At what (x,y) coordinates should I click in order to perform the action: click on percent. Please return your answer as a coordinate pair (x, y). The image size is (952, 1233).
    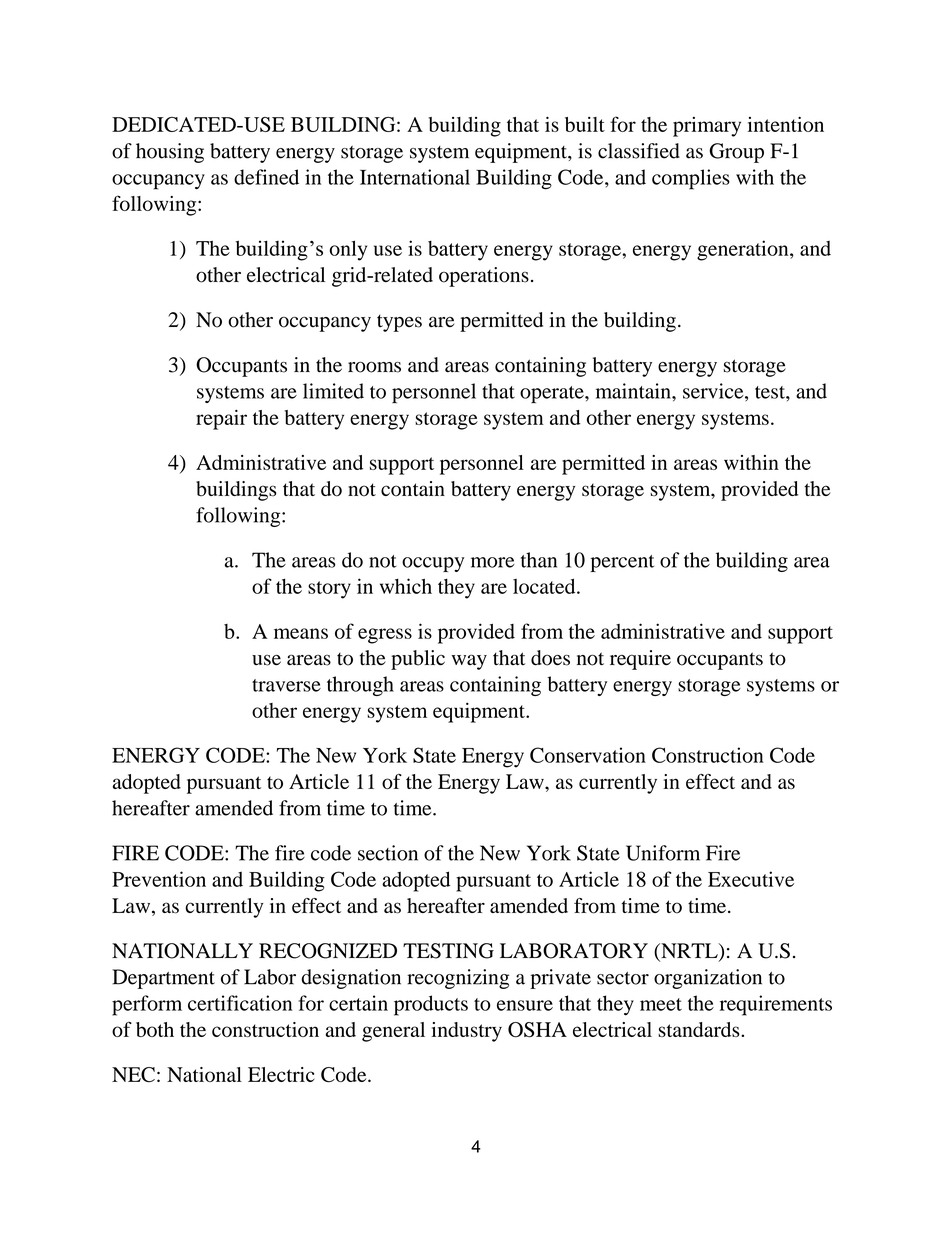
    Looking at the image, I should click on (622, 563).
